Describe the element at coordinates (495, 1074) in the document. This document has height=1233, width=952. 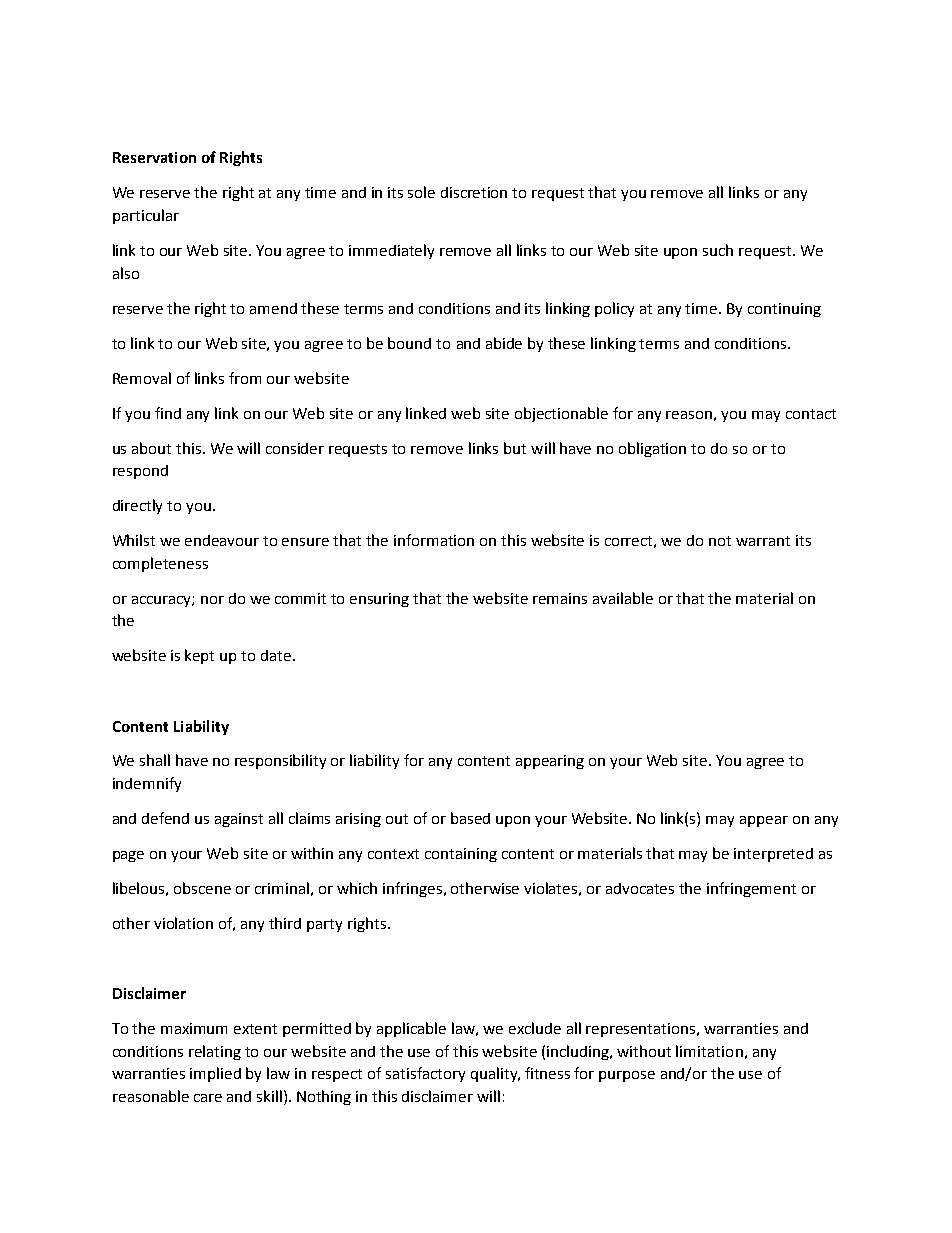
I see `quality` at that location.
